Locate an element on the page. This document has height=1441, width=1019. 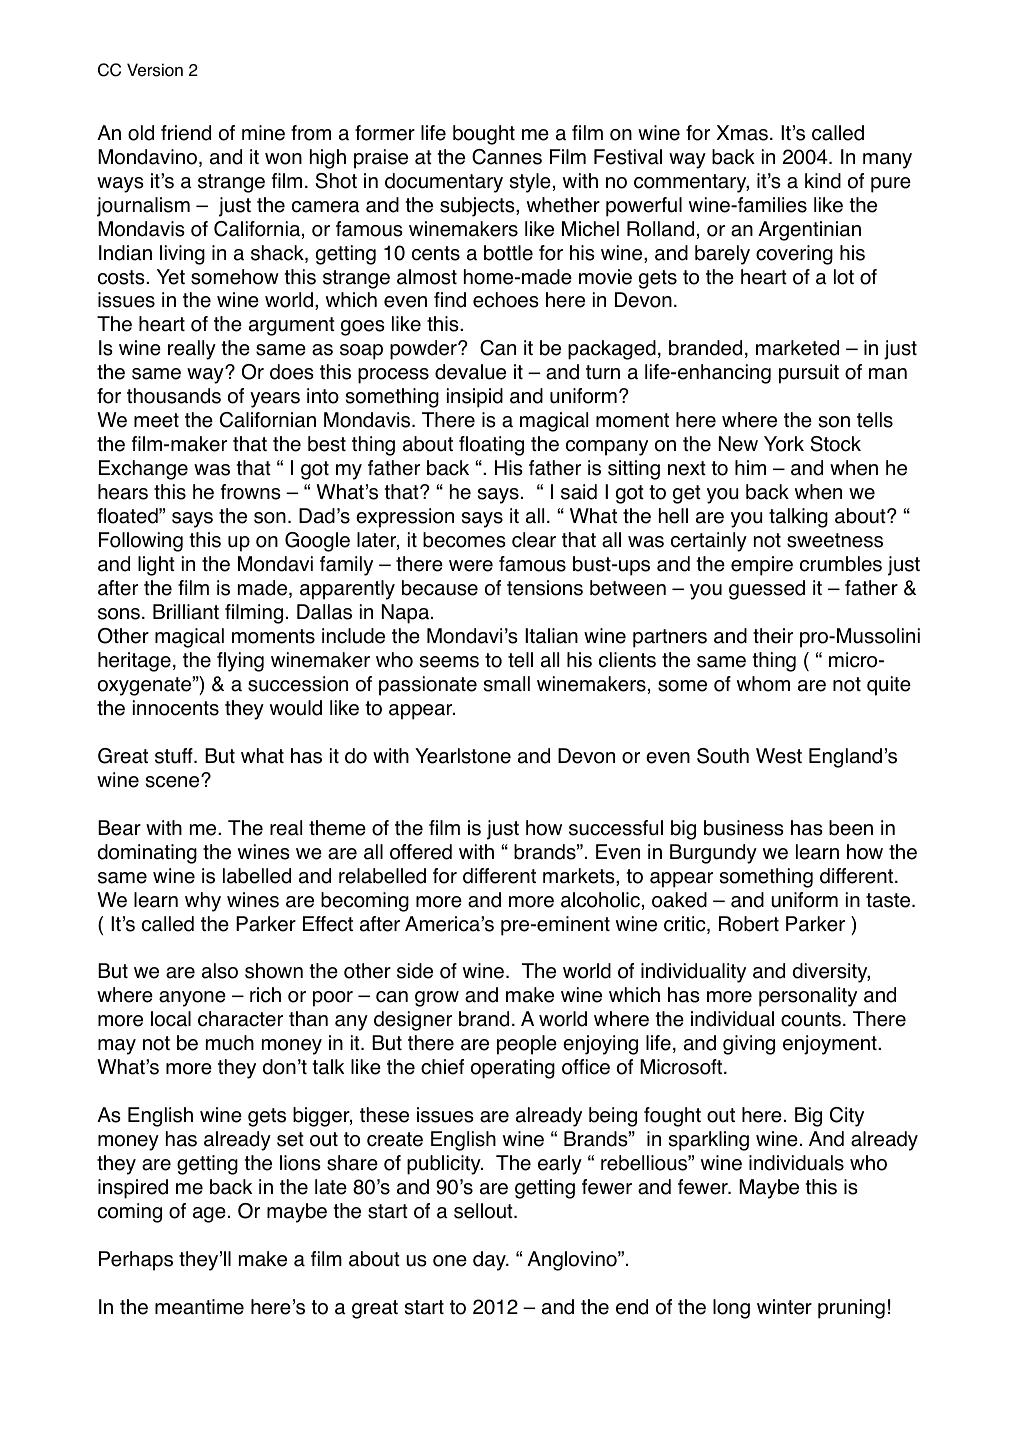
markets is located at coordinates (580, 877).
